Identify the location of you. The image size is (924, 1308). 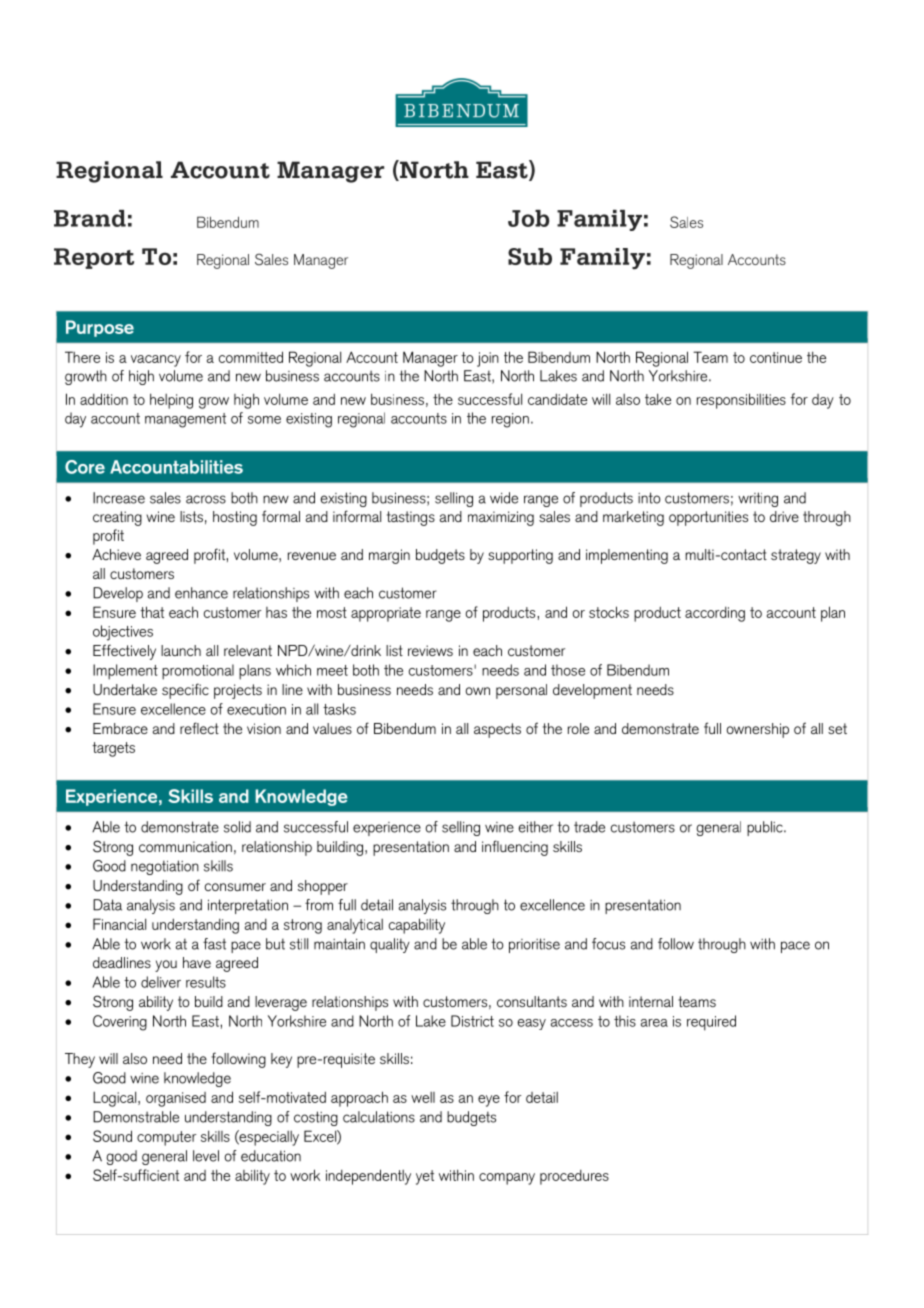
(166, 966).
